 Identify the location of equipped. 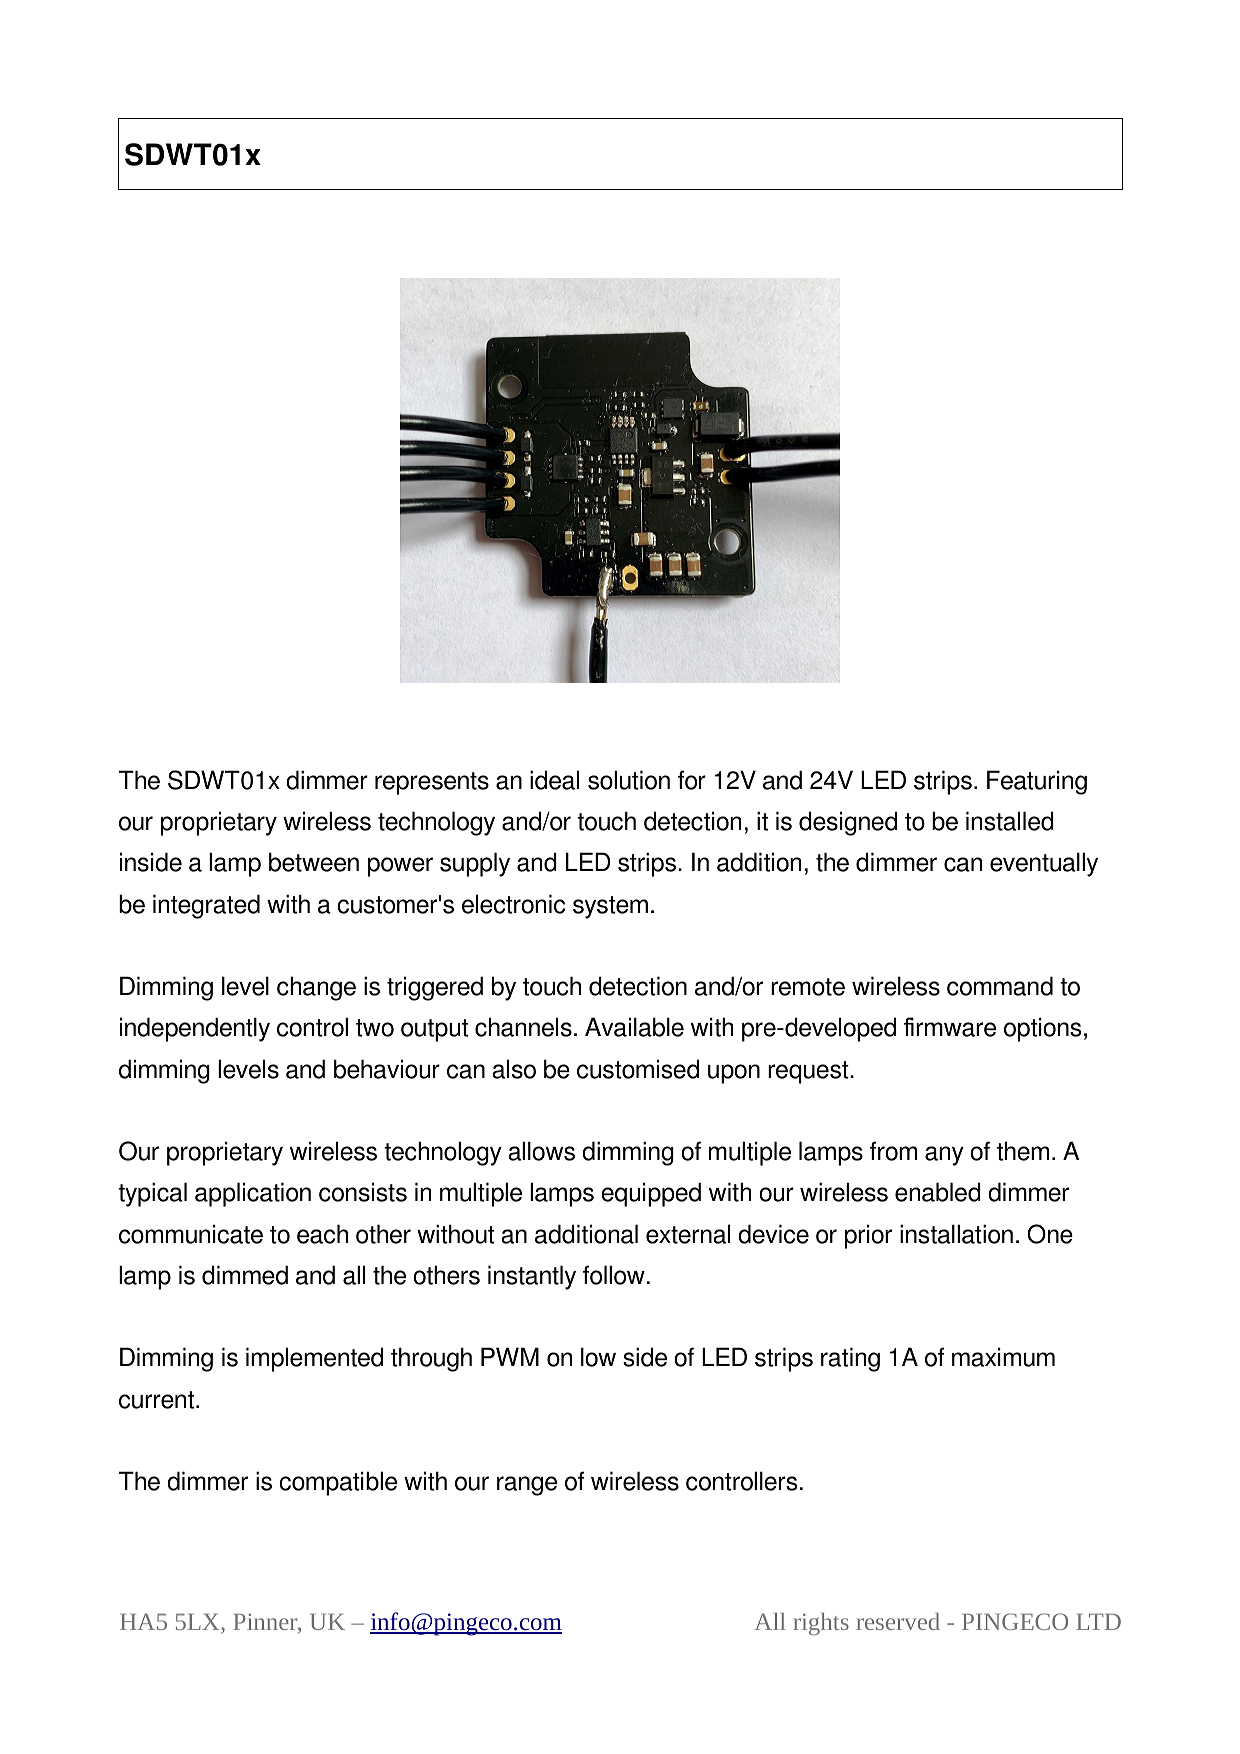
(651, 1194).
